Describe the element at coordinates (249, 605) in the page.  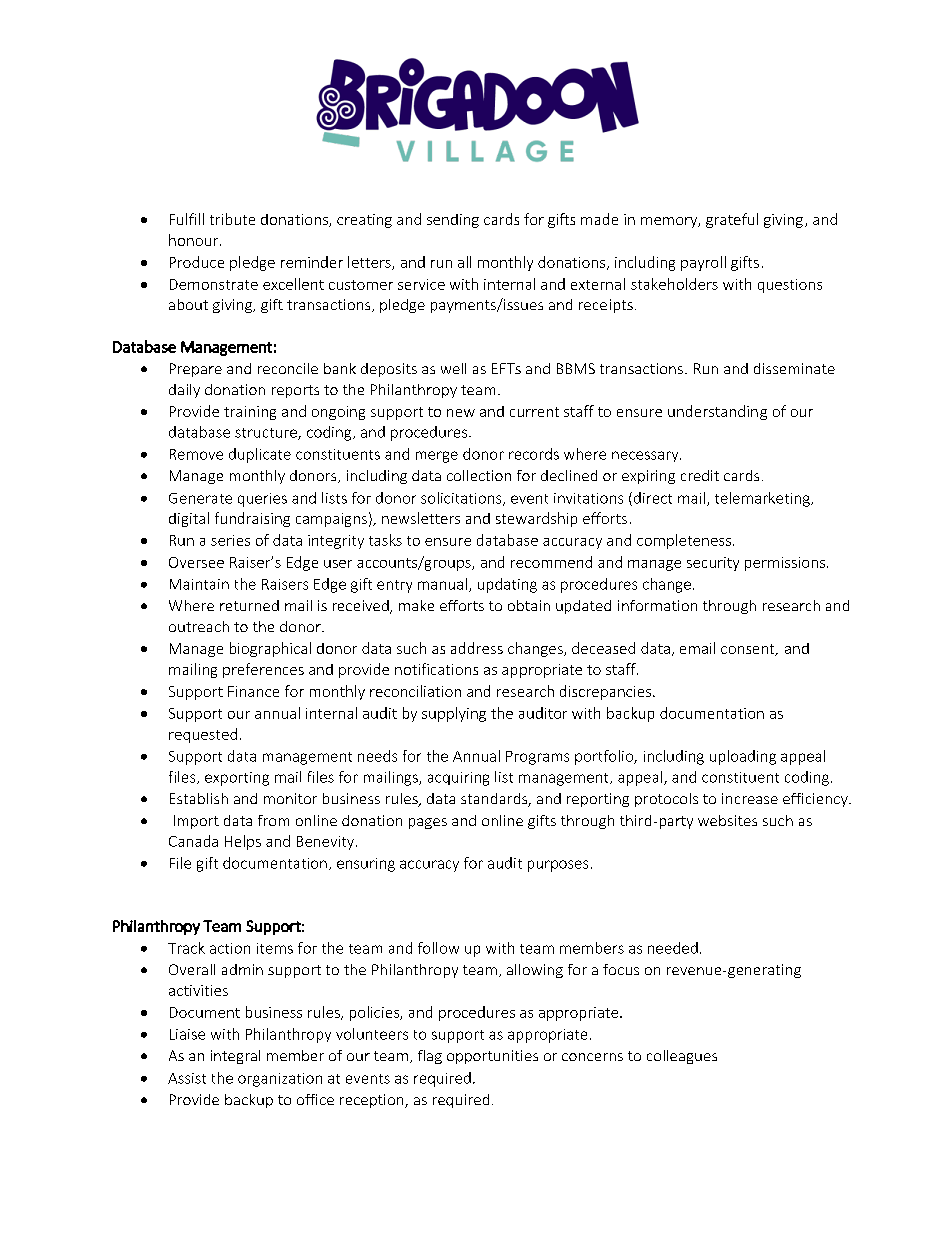
I see `returned` at that location.
